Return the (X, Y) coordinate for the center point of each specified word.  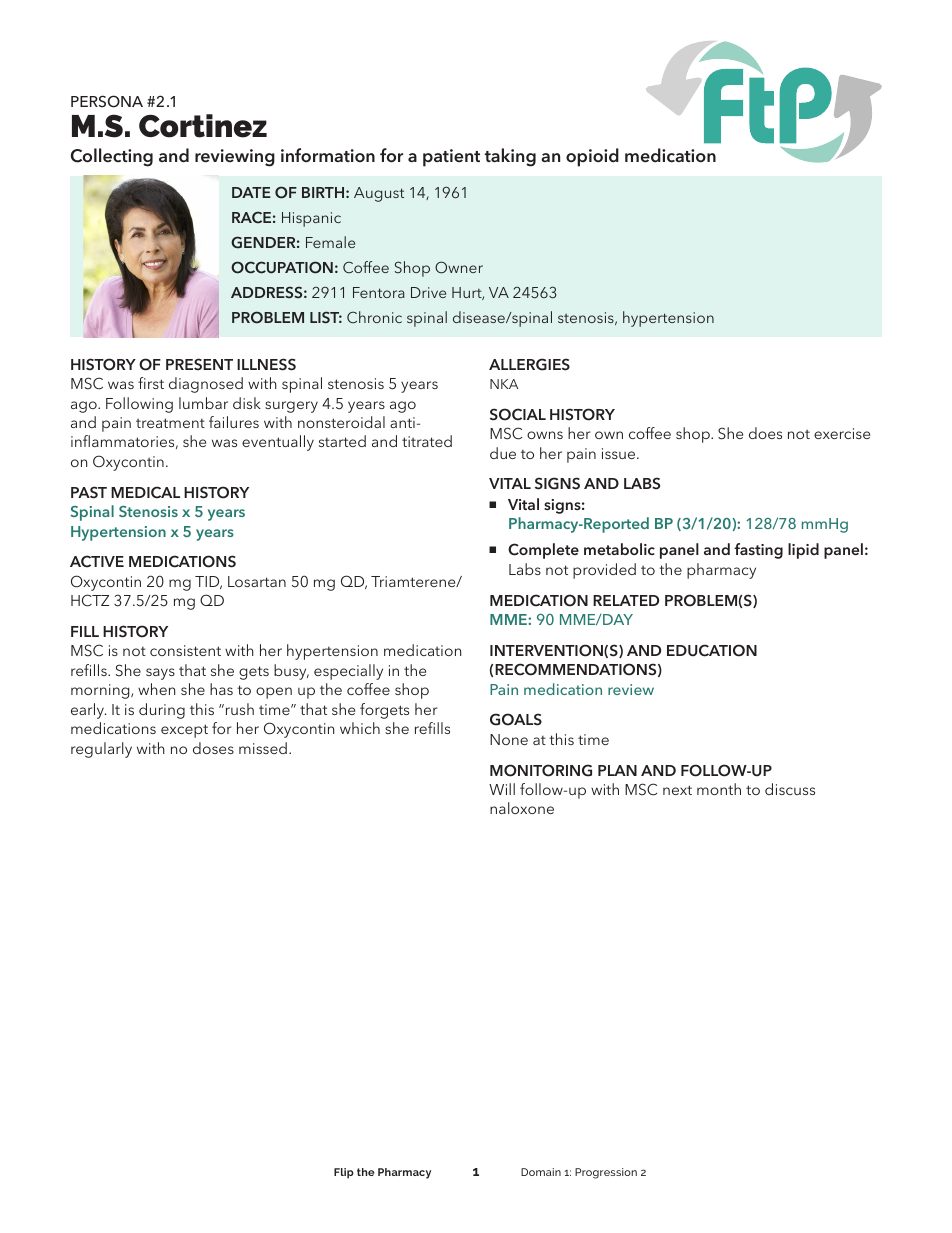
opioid (592, 157)
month (719, 789)
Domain (541, 1172)
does (765, 433)
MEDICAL (145, 492)
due (503, 453)
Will (502, 789)
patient (451, 158)
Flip (344, 1173)
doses (213, 748)
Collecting (112, 157)
